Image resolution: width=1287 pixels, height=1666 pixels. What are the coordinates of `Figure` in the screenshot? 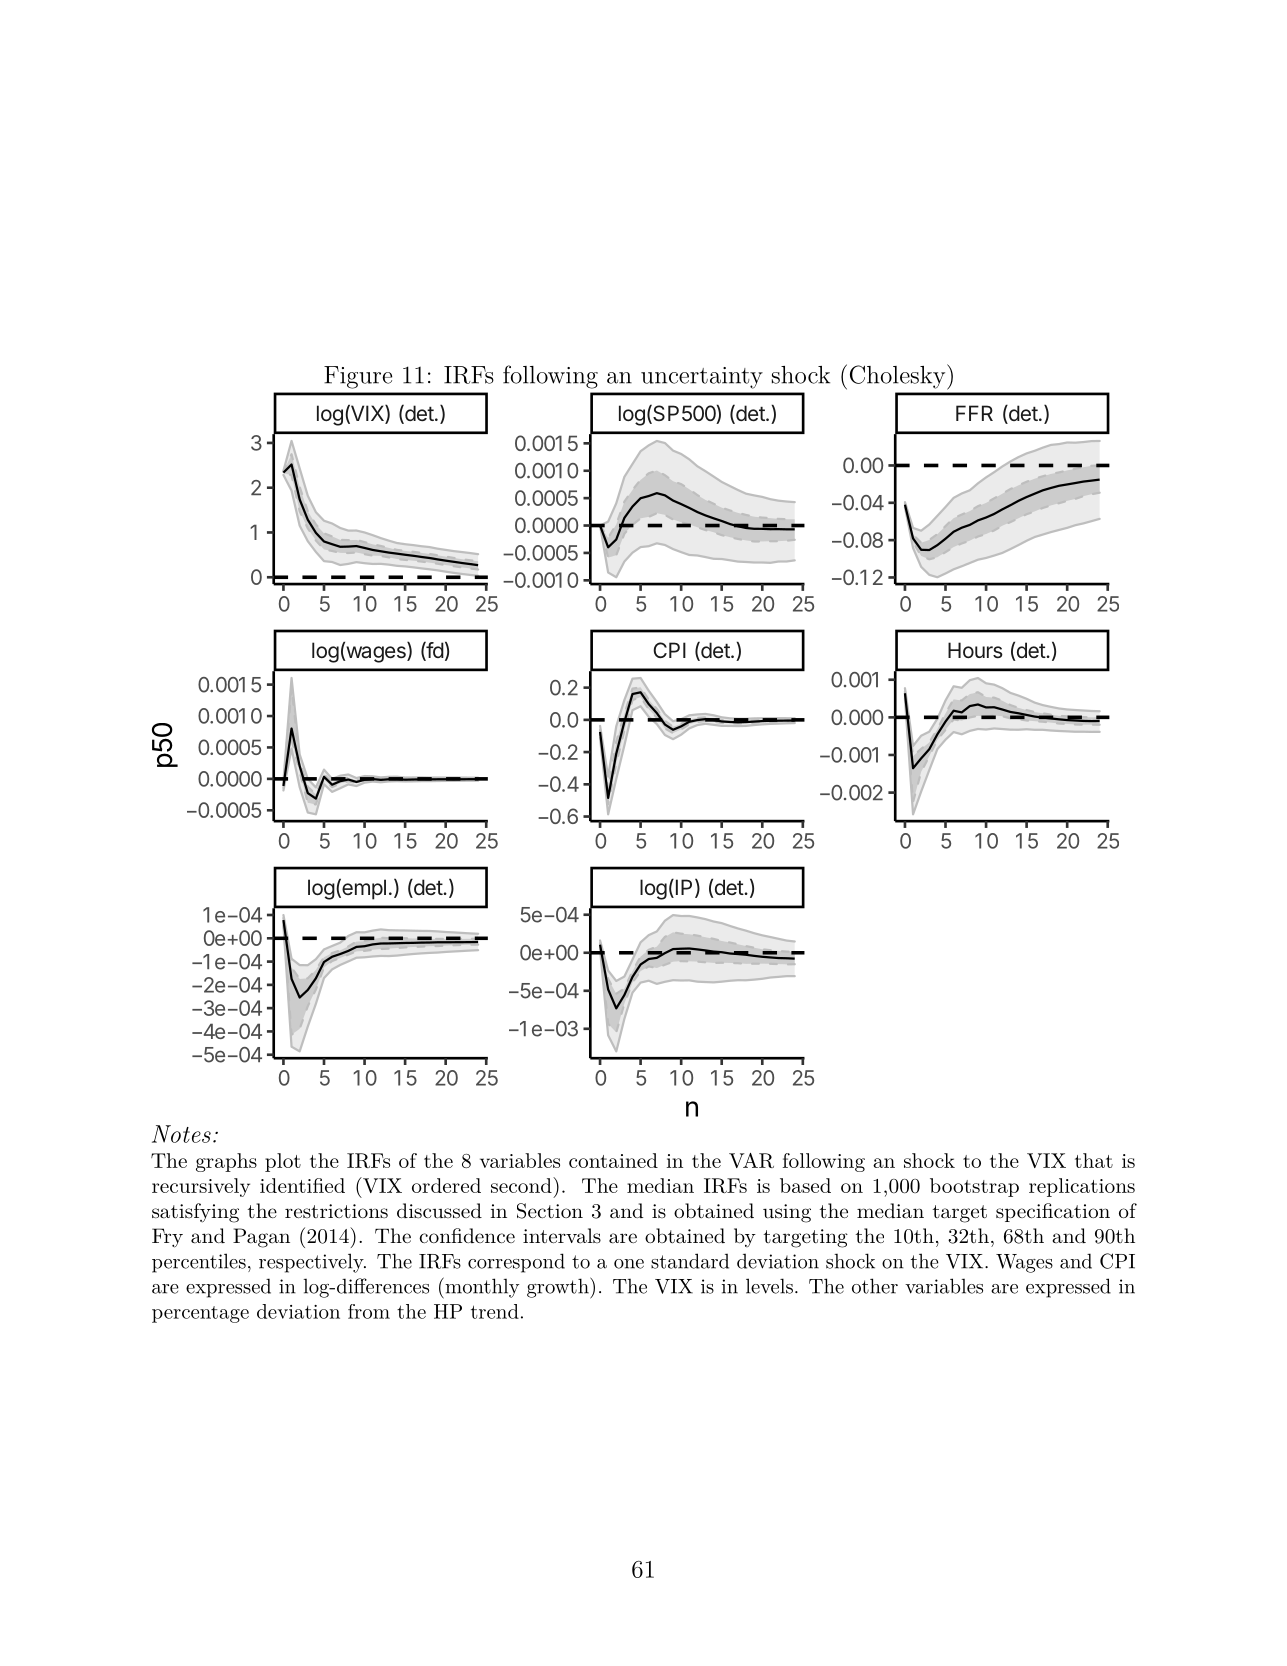 It's located at (358, 377).
